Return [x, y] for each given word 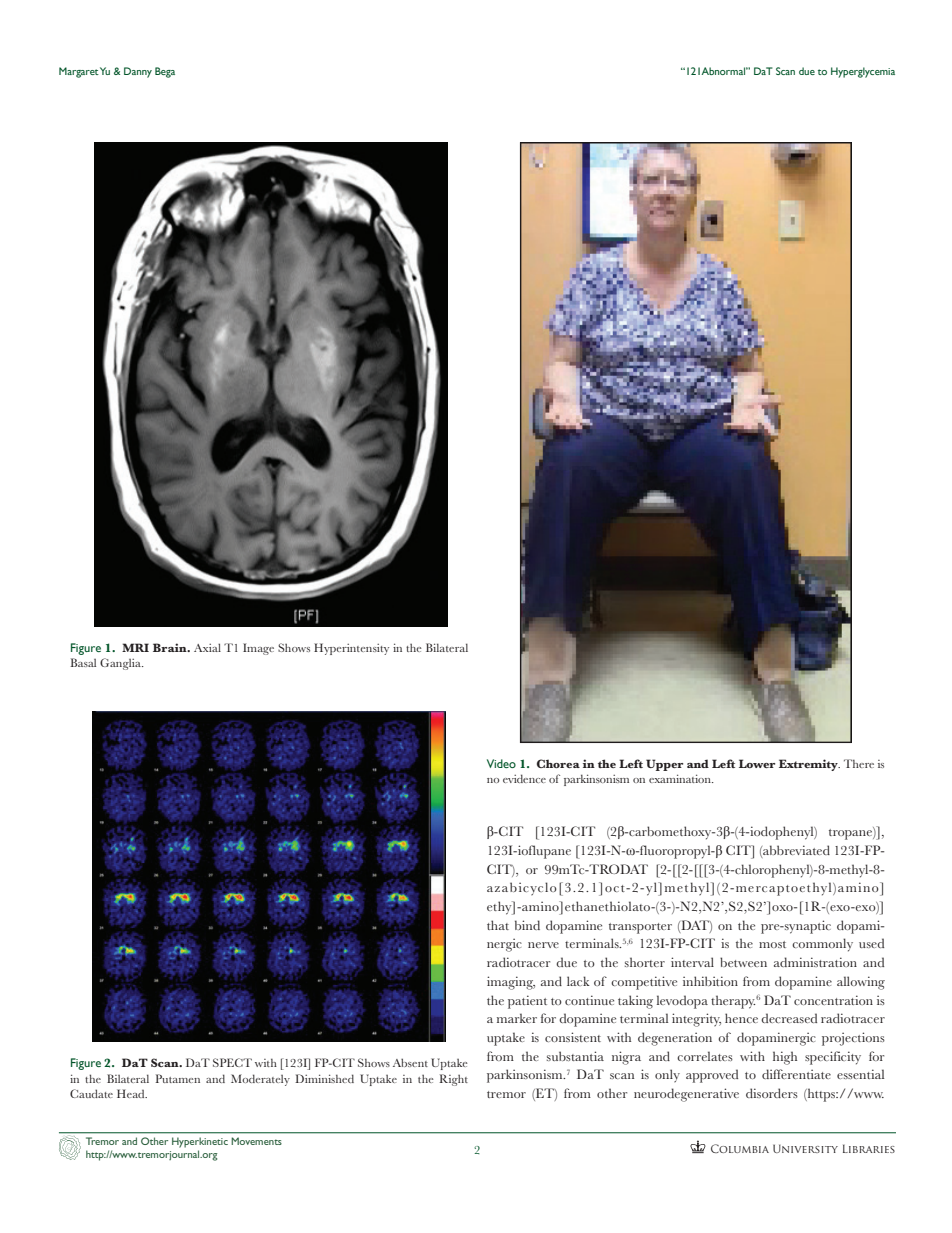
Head [132, 1093]
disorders [772, 1093]
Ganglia [121, 664]
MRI [135, 647]
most [772, 944]
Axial [207, 647]
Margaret [79, 72]
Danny [138, 72]
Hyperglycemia [863, 72]
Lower [757, 763]
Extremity [809, 765]
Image [258, 649]
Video [501, 763]
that [498, 925]
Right [453, 1080]
